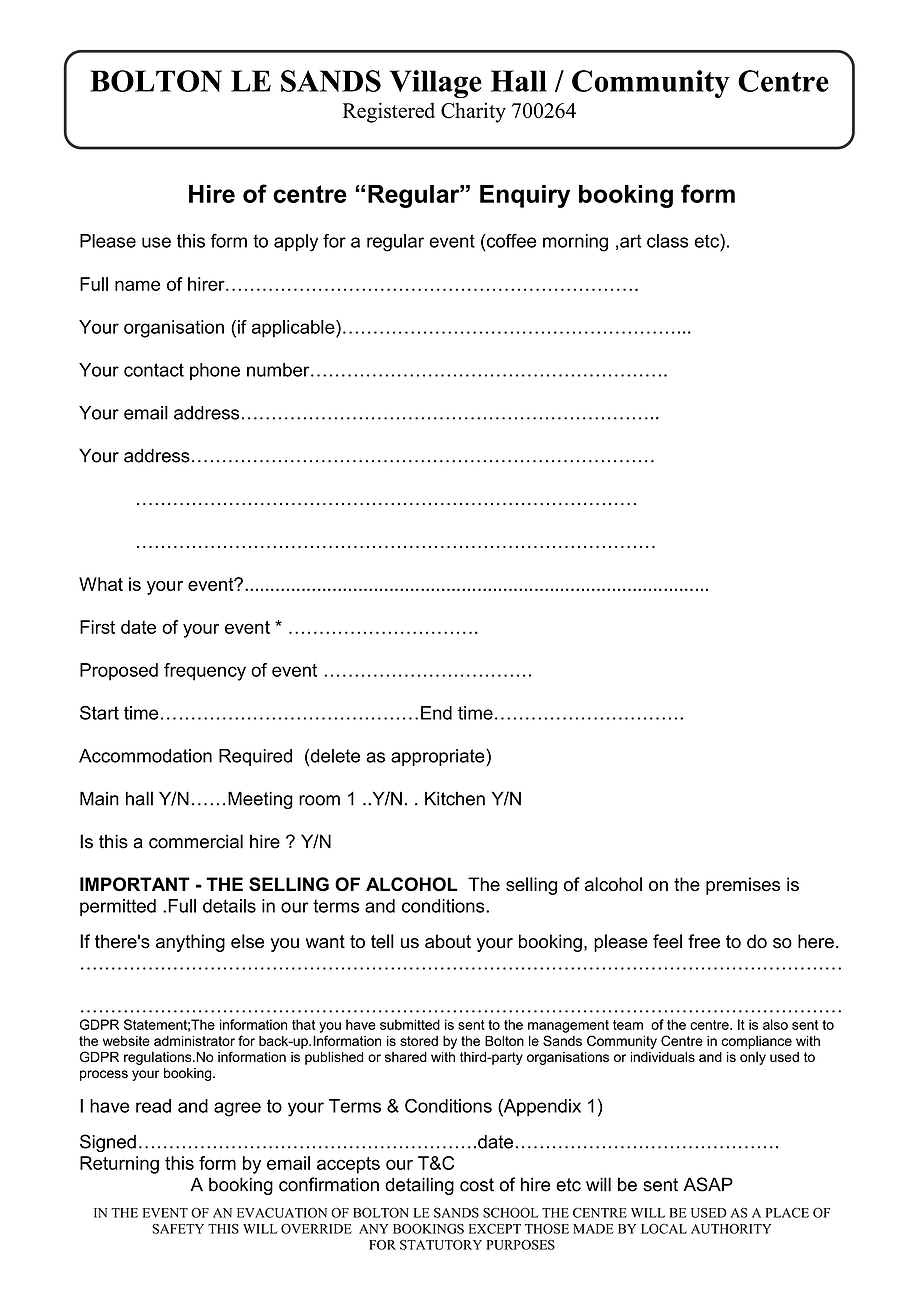 The width and height of the screenshot is (924, 1308). Describe the element at coordinates (154, 370) in the screenshot. I see `contact` at that location.
